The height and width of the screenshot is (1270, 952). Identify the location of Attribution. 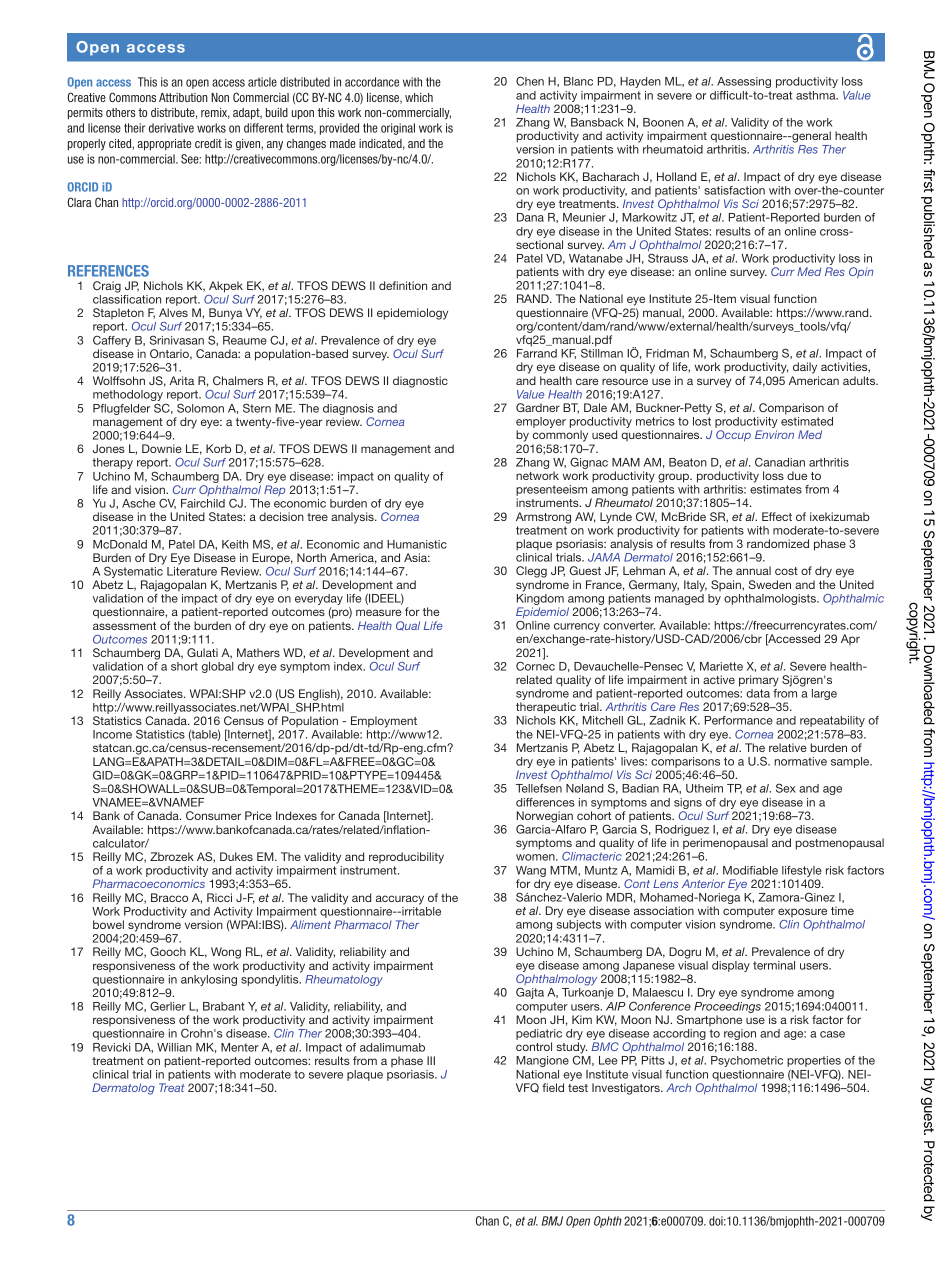
(183, 97).
